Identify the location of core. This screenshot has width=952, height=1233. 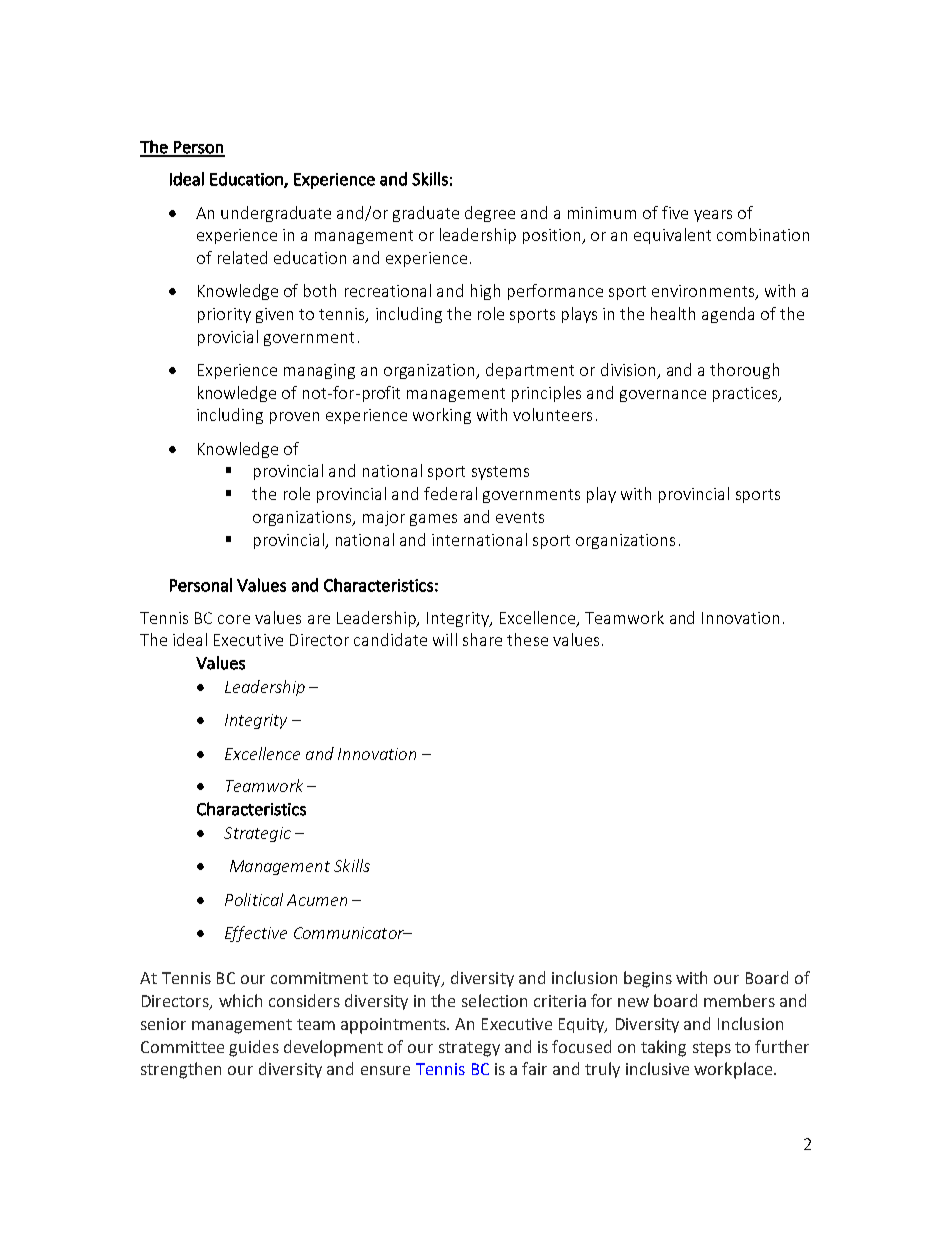
(234, 619).
